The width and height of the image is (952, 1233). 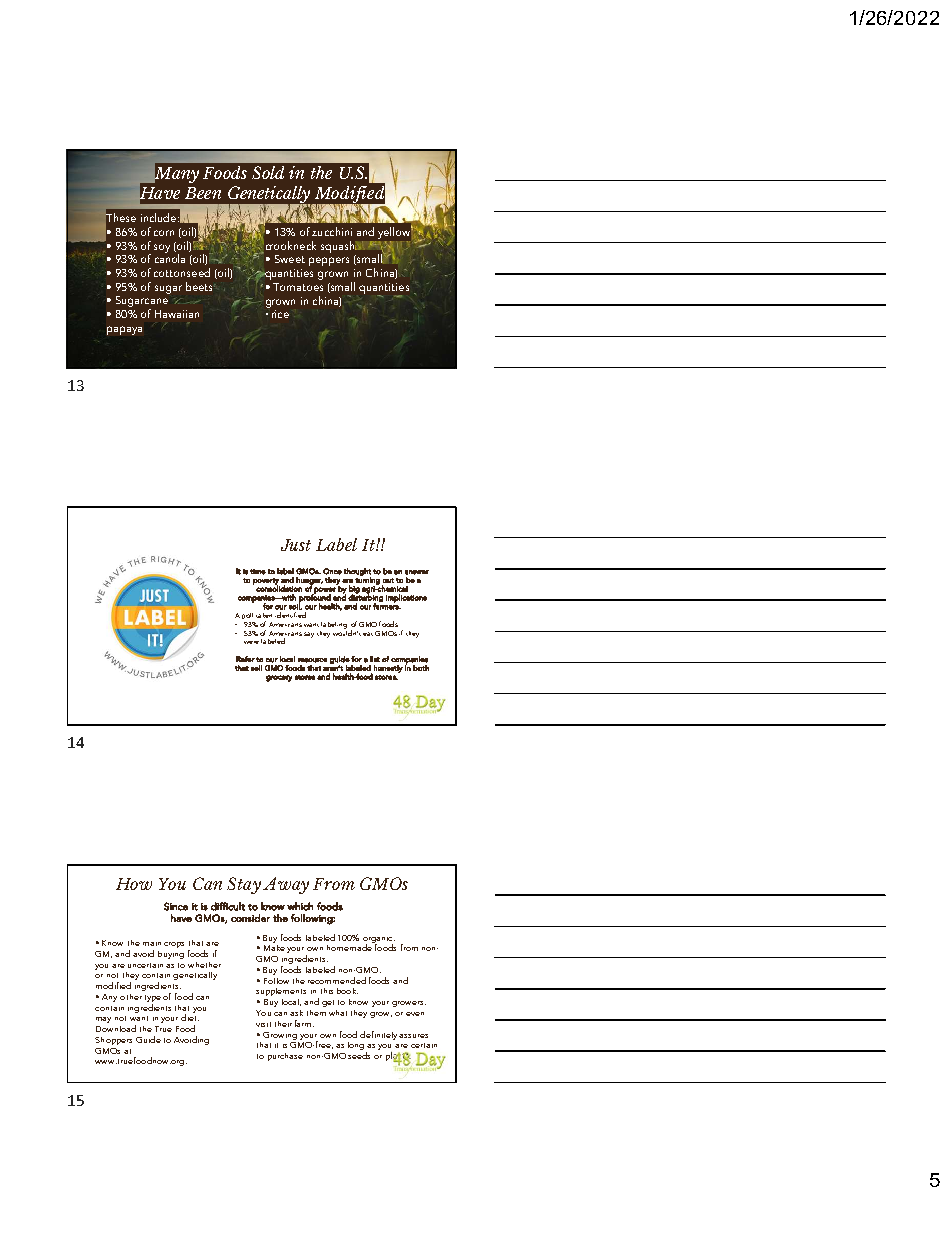 I want to click on visit, so click(x=263, y=1024).
